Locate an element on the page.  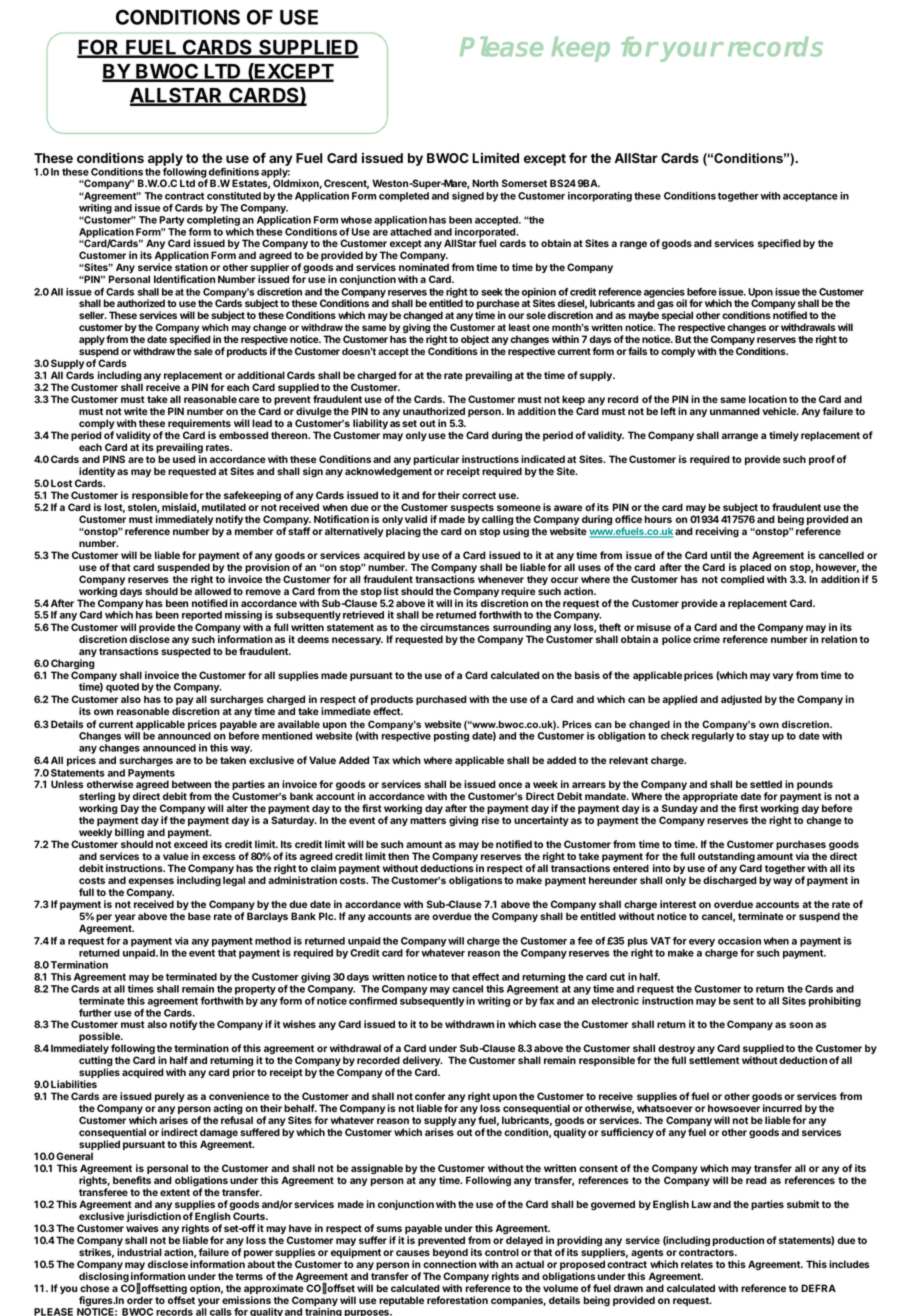
placing is located at coordinates (403, 532).
